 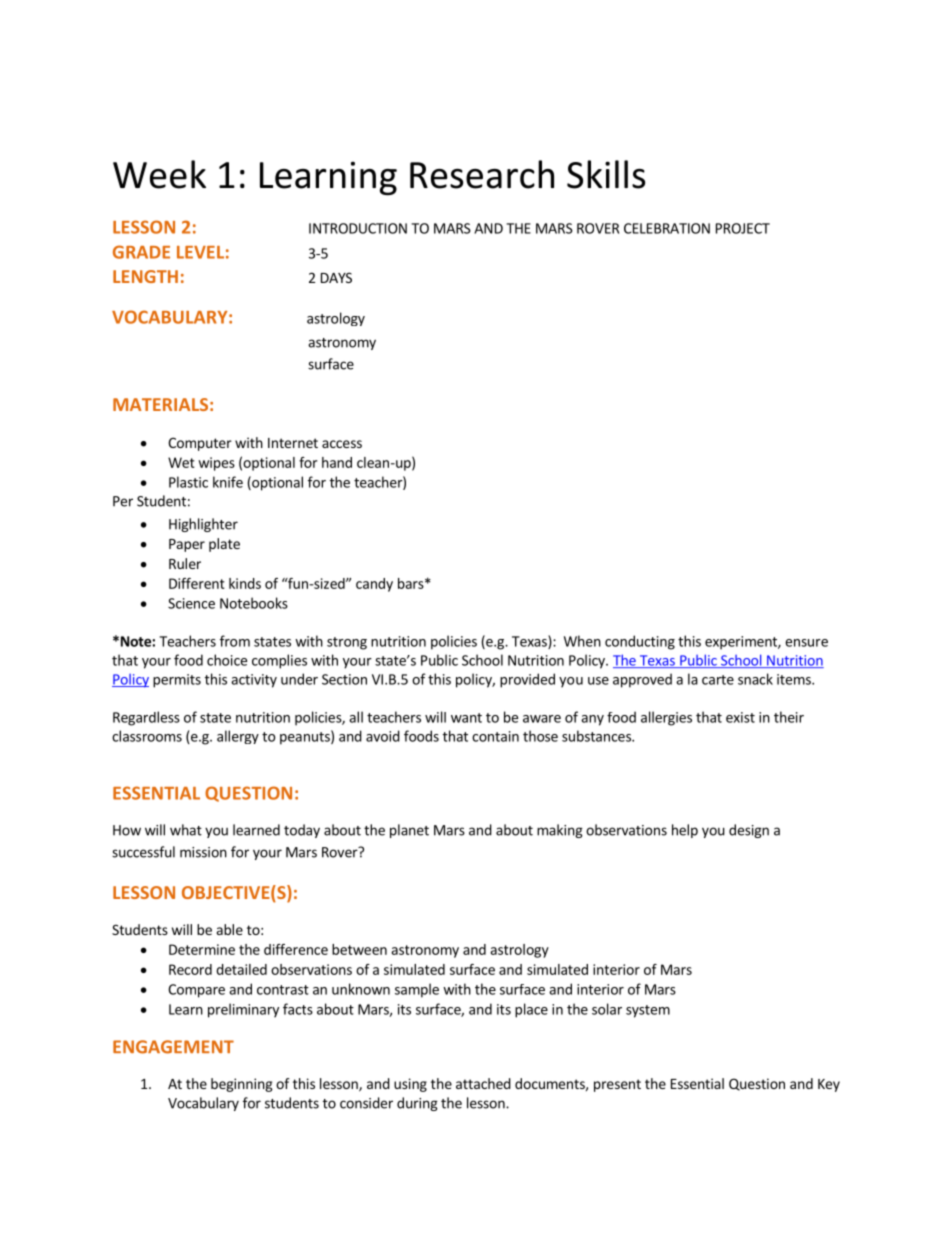 I want to click on ensure, so click(x=806, y=643).
